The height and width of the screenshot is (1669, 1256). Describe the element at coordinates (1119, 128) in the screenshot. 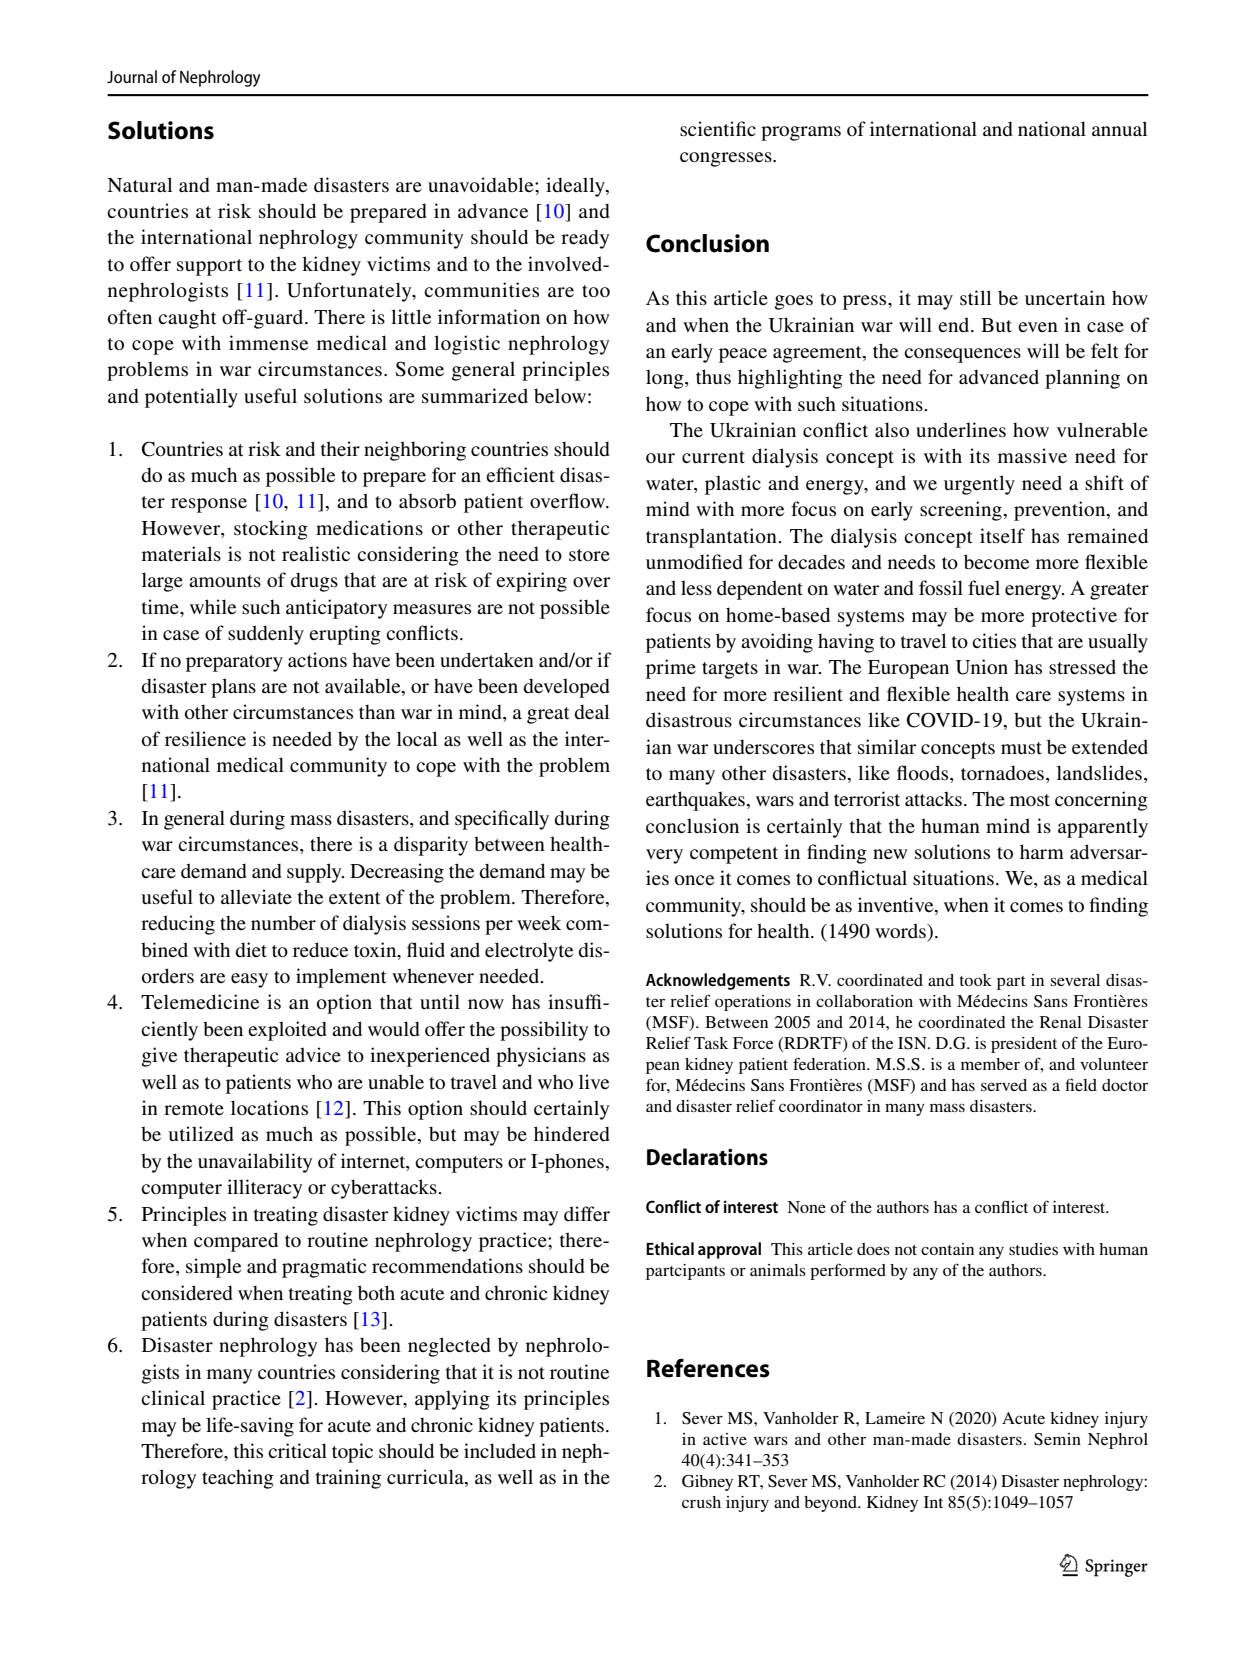

I see `annual` at that location.
